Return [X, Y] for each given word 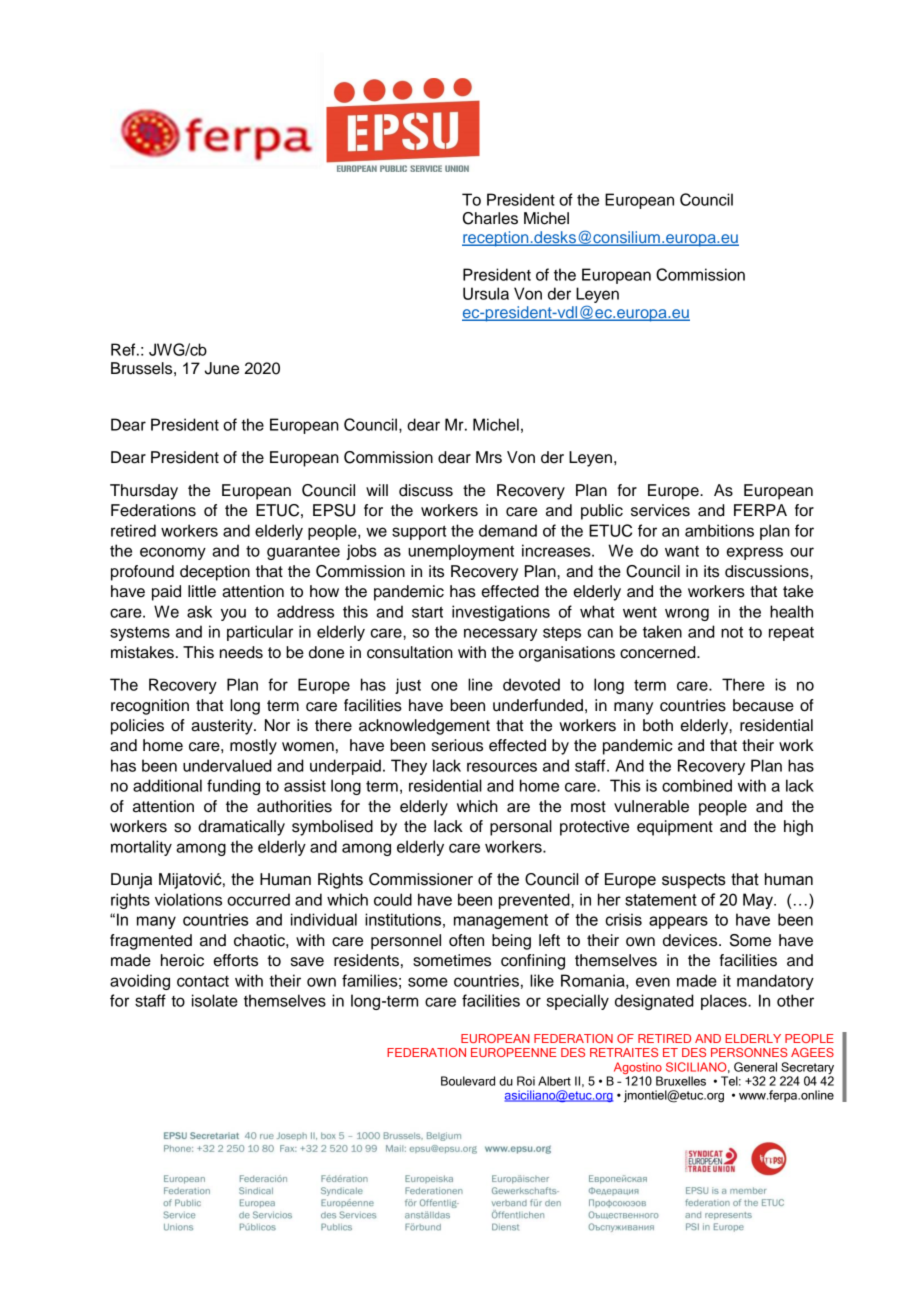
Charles [490, 218]
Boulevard [468, 1081]
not [732, 632]
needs [241, 652]
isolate [215, 1000]
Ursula [486, 293]
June [222, 368]
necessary [500, 634]
